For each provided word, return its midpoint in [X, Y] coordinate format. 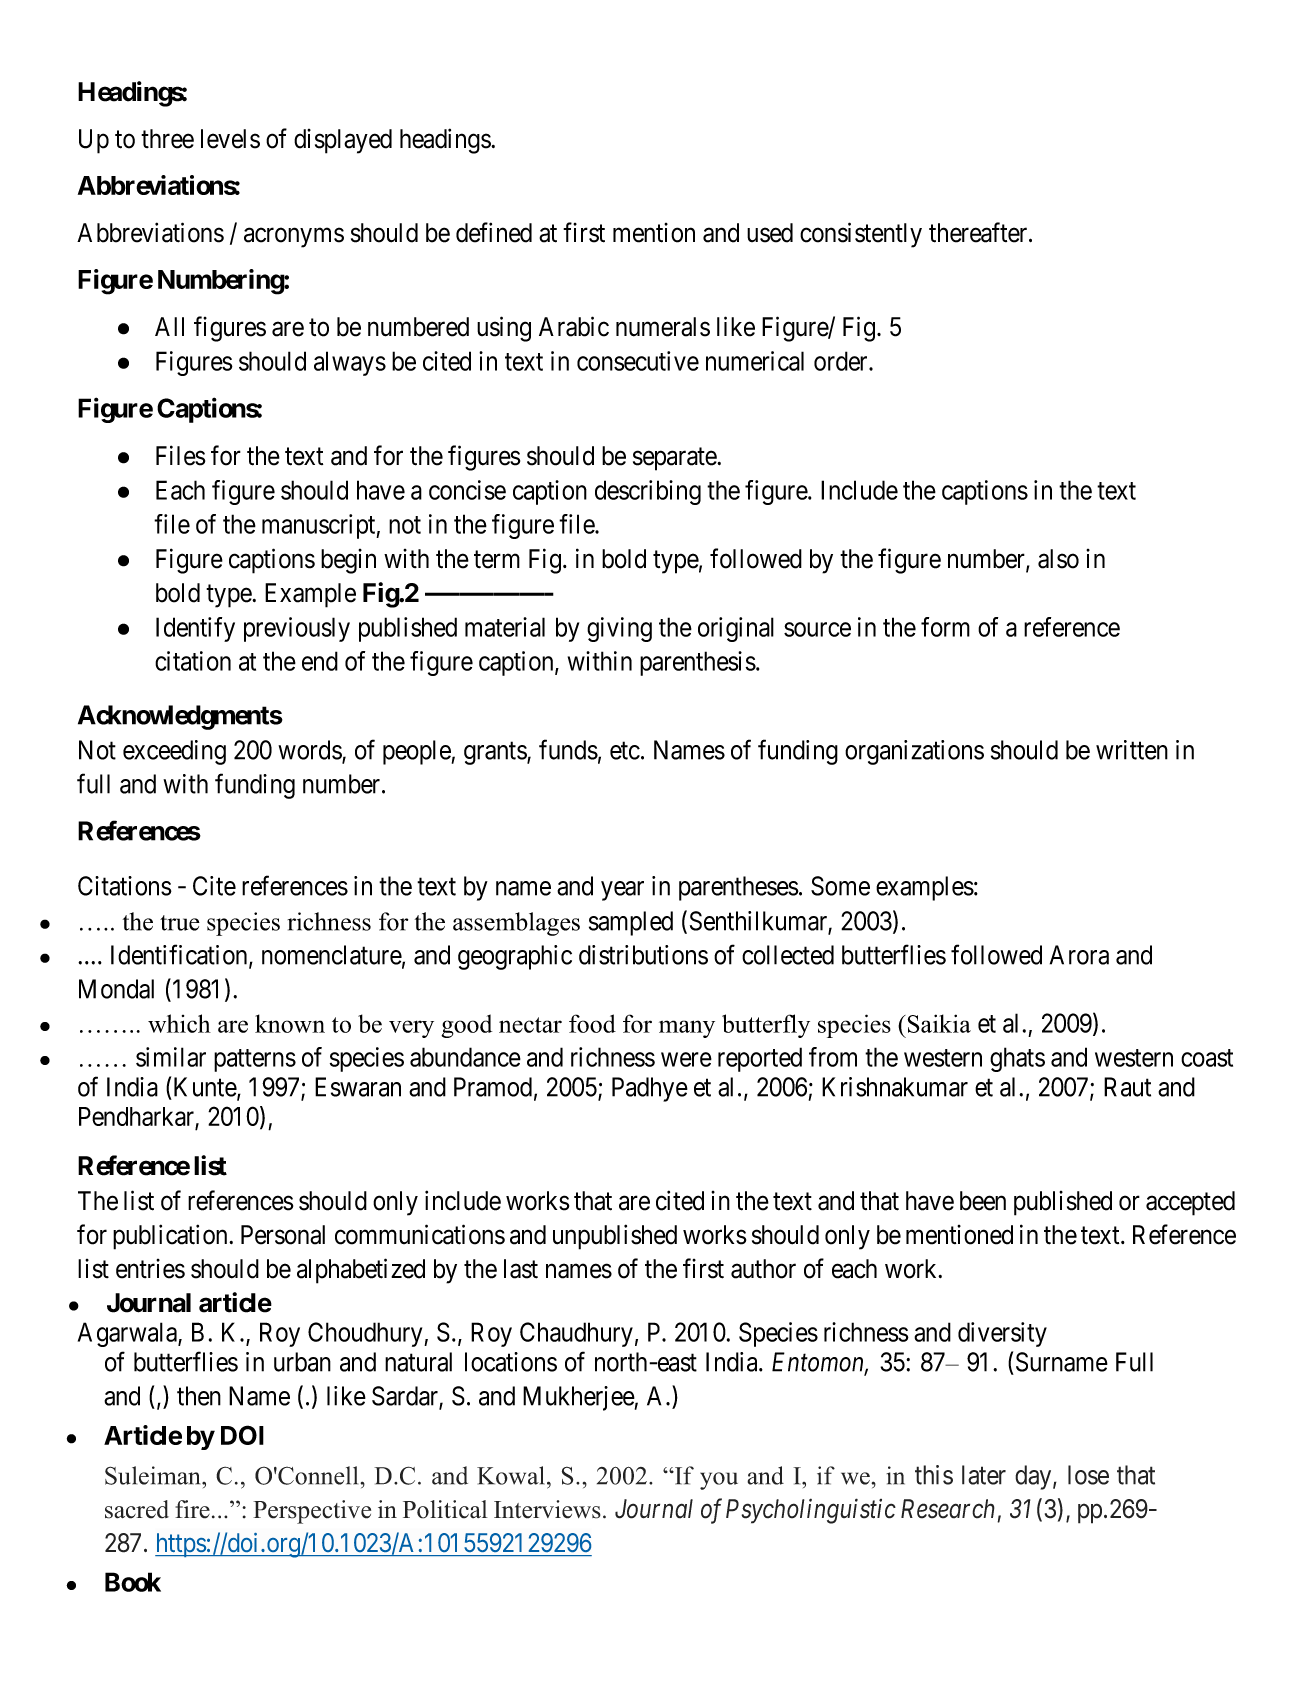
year [622, 891]
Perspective [312, 1512]
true [180, 923]
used [770, 233]
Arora [1079, 955]
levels [230, 139]
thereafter [979, 232]
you [719, 1481]
